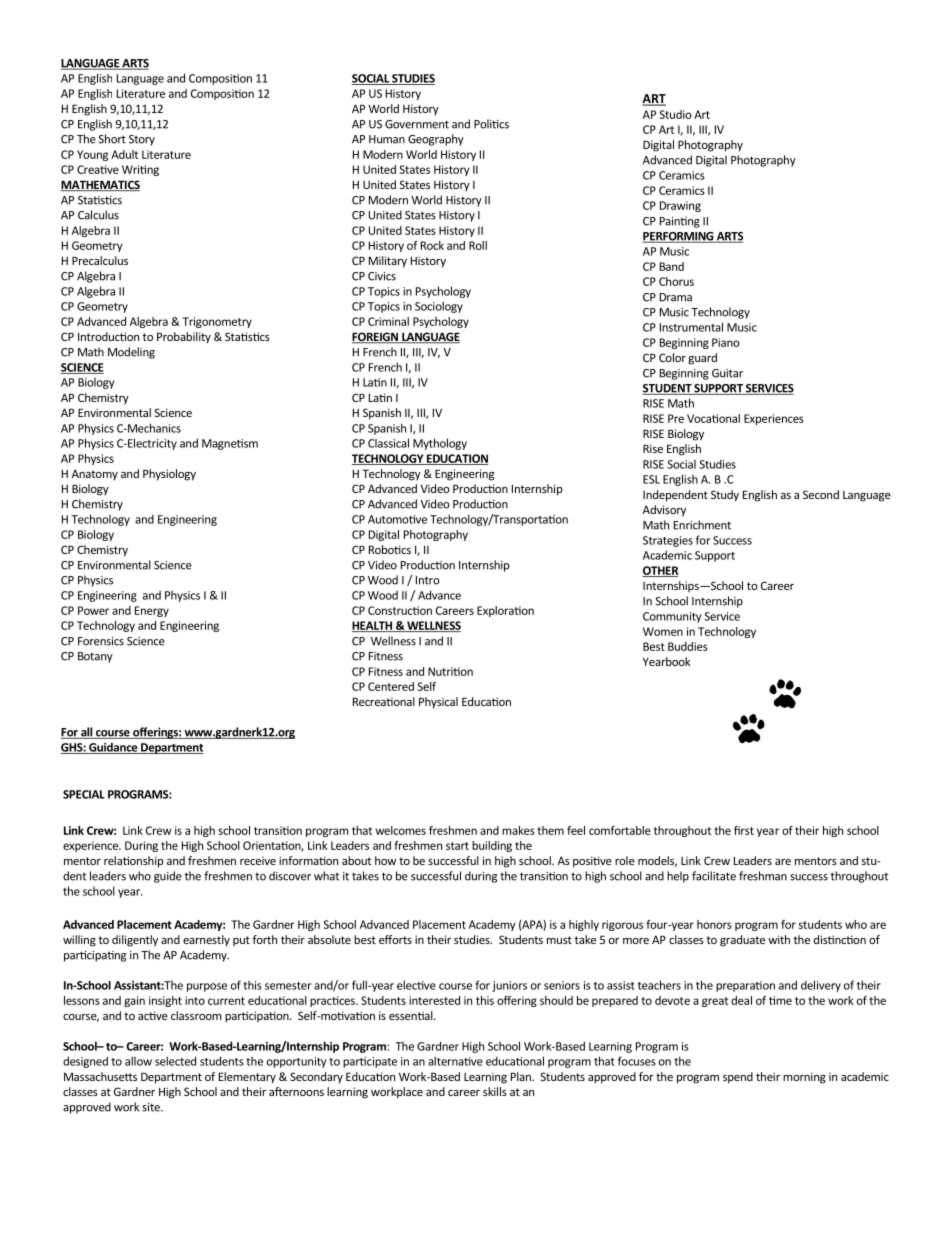  I want to click on guard, so click(702, 359).
